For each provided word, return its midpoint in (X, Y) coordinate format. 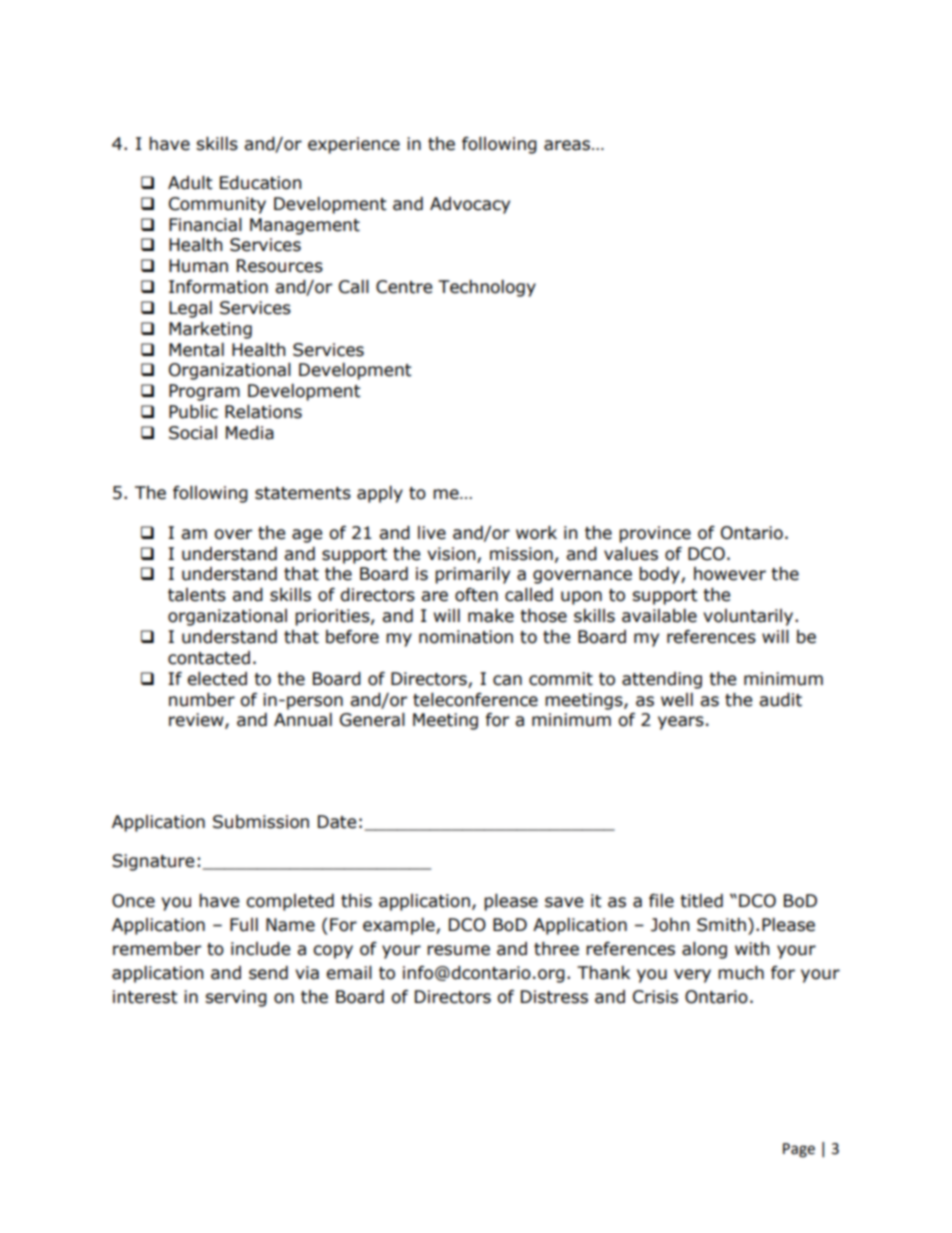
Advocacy (470, 205)
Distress (554, 997)
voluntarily (749, 617)
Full (244, 925)
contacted (209, 658)
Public (193, 412)
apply (380, 494)
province (655, 534)
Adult (190, 183)
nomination (466, 637)
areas (568, 145)
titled (701, 901)
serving (236, 998)
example (400, 926)
